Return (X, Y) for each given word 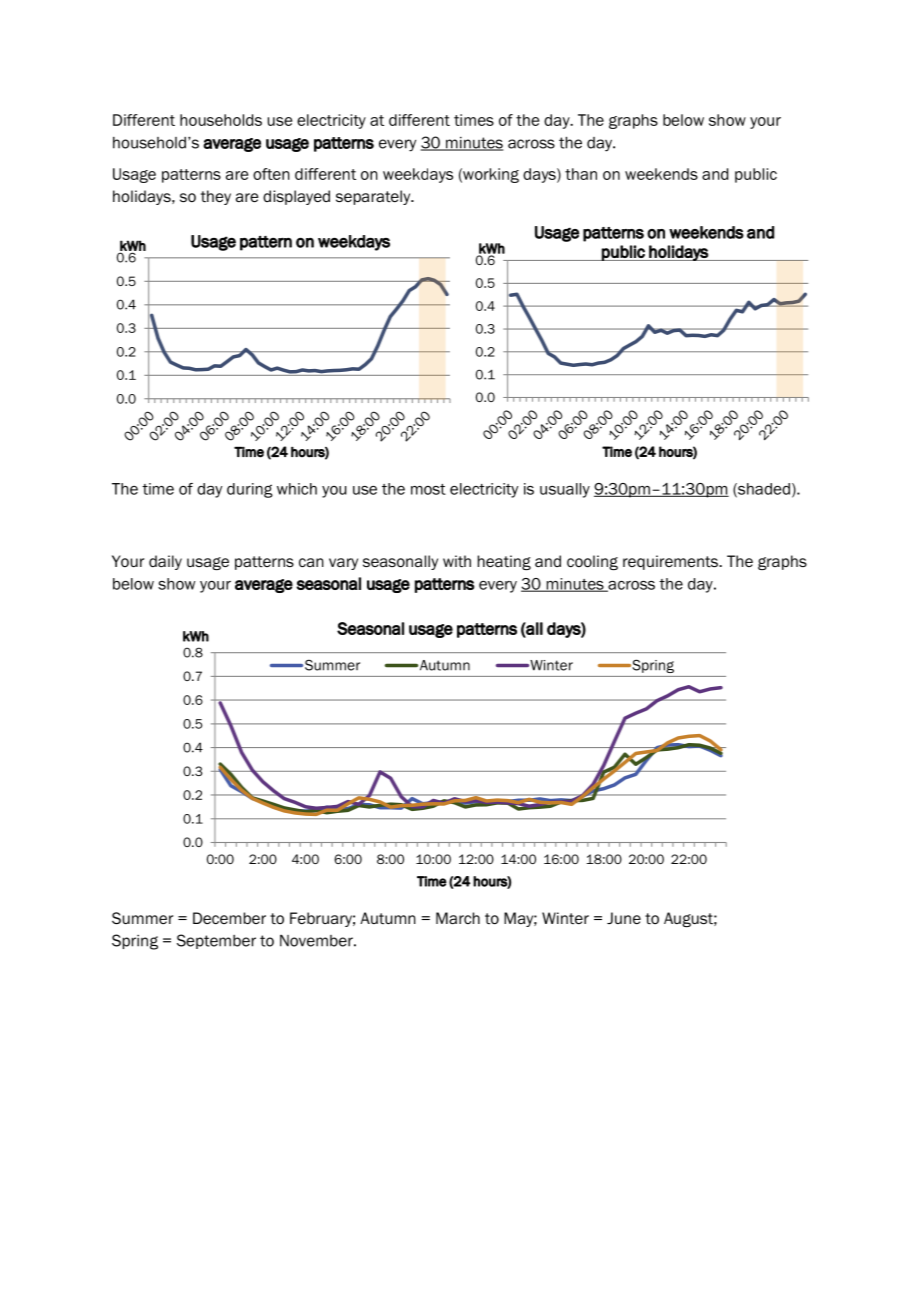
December (229, 918)
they (216, 197)
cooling (592, 562)
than (581, 174)
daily (165, 562)
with (457, 561)
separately (374, 197)
